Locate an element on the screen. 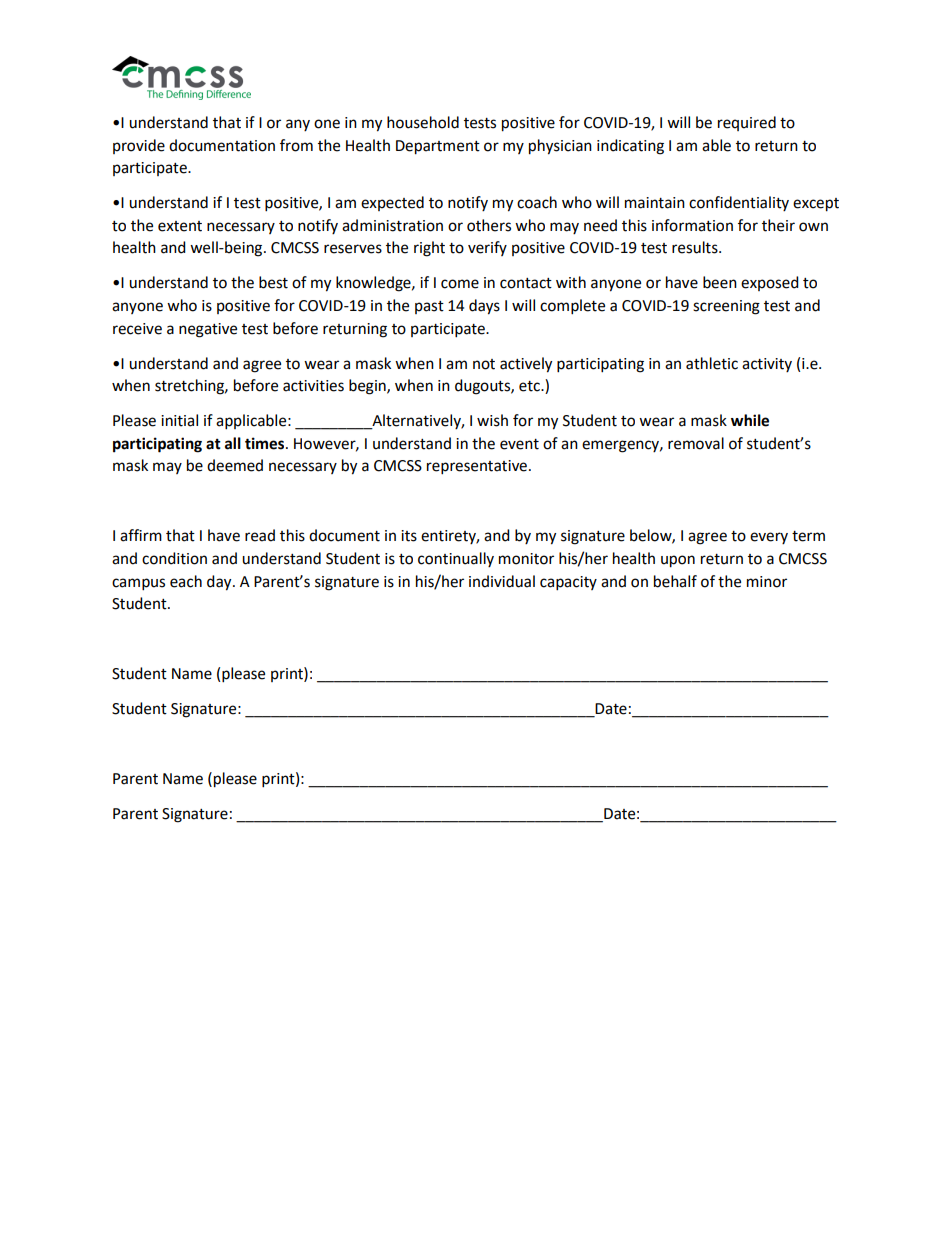  athletic is located at coordinates (712, 363).
